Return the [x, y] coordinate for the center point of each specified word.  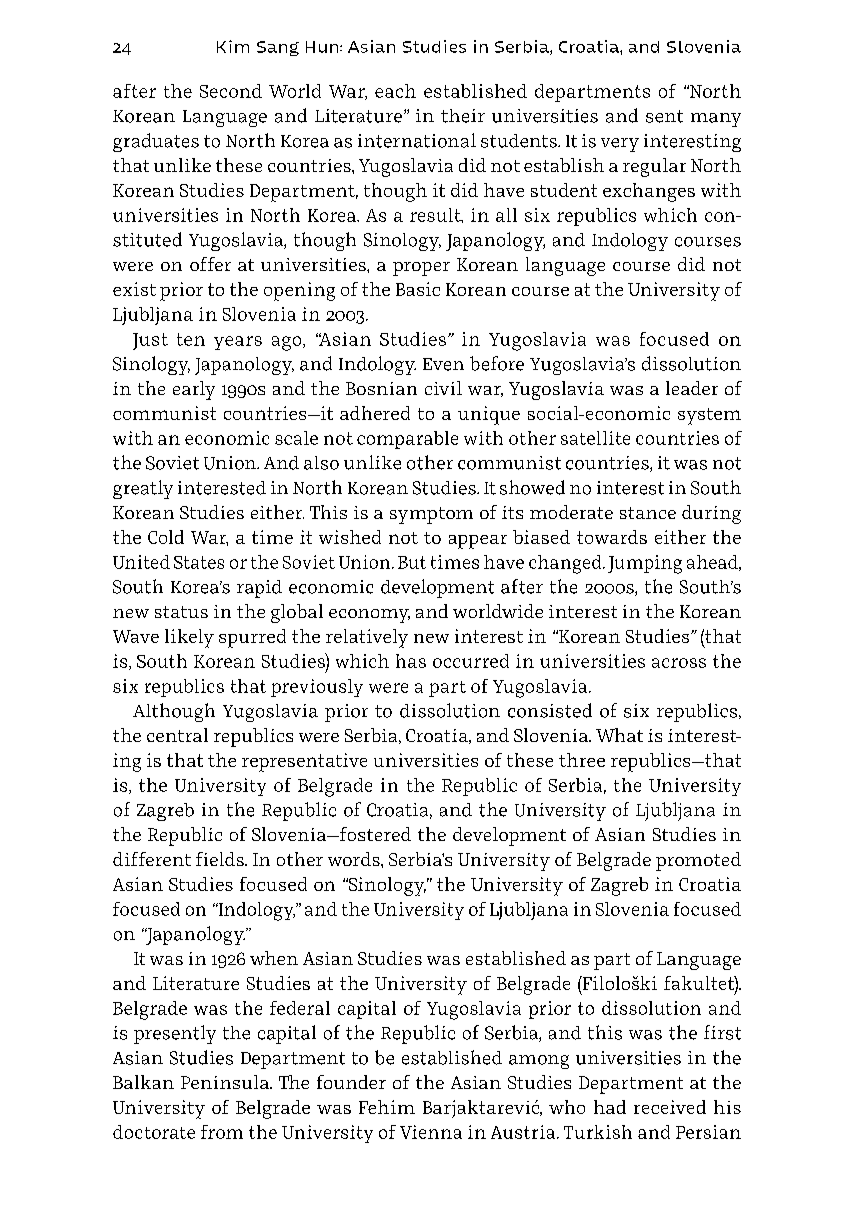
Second [231, 91]
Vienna [431, 1132]
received [670, 1107]
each [395, 91]
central [177, 735]
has [411, 661]
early [194, 390]
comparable [407, 440]
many [716, 120]
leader [692, 388]
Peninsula [226, 1082]
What [619, 735]
